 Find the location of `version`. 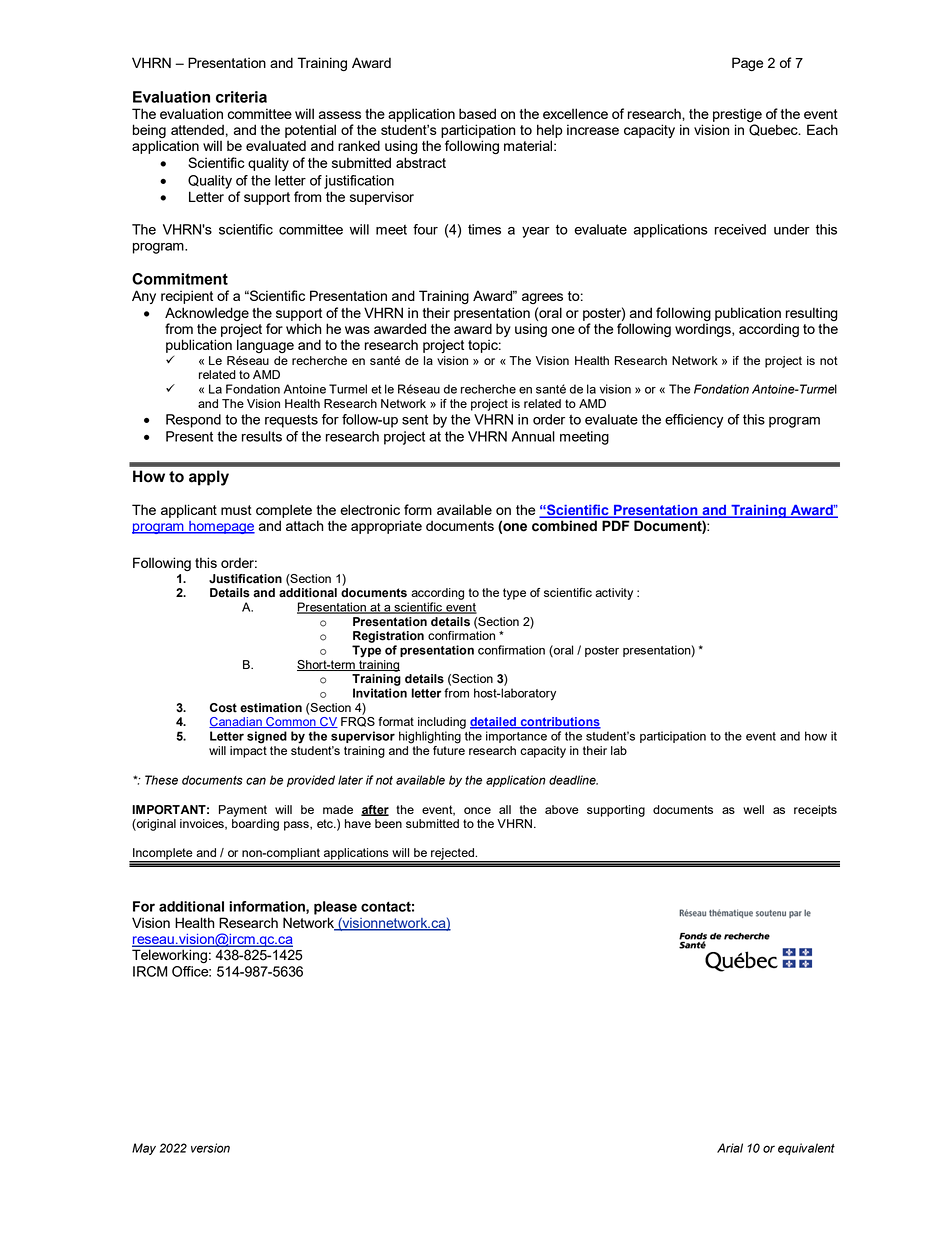

version is located at coordinates (210, 1148).
